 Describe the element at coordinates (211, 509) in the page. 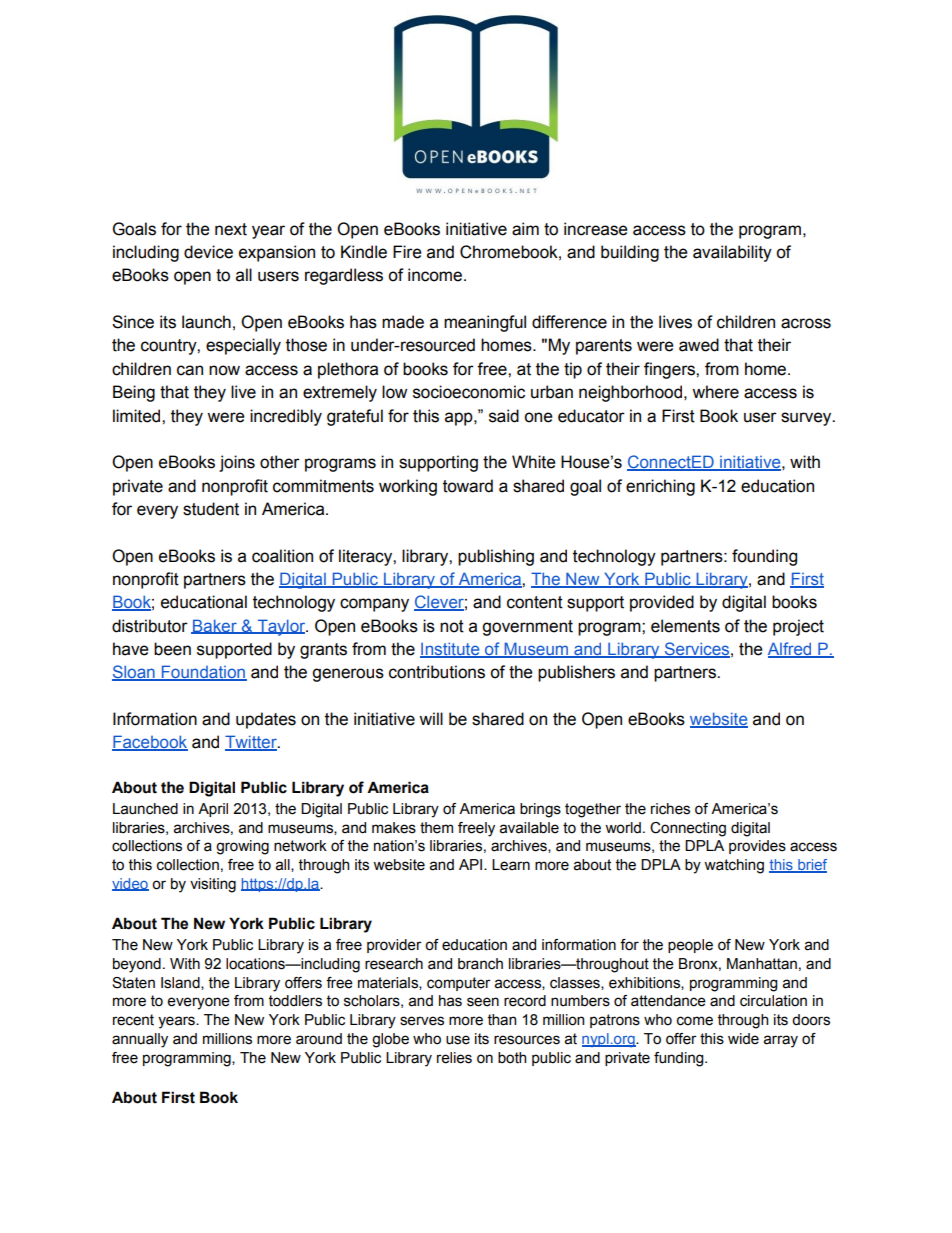

I see `student` at that location.
